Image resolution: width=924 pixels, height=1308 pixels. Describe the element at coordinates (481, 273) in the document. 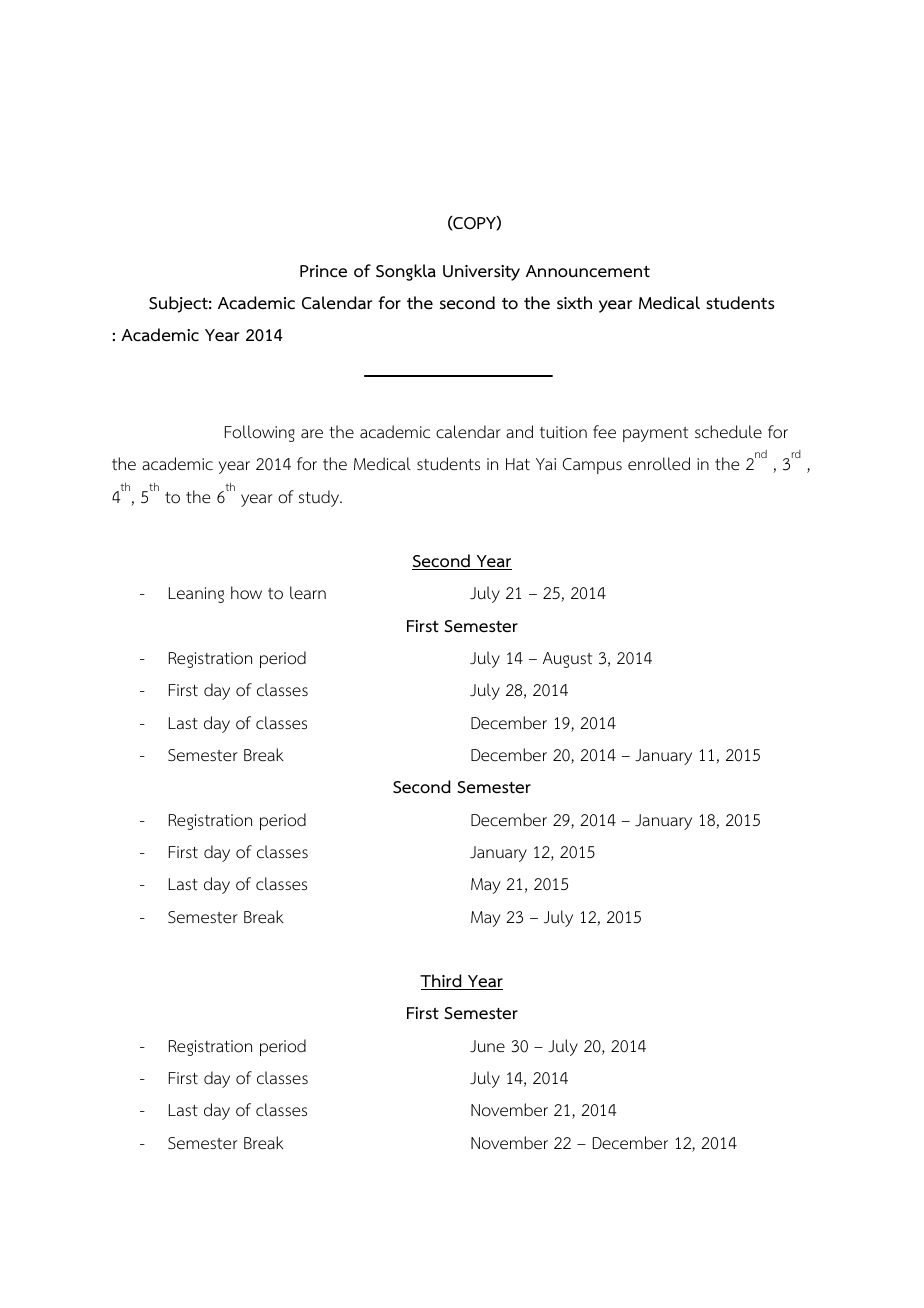

I see `University` at that location.
